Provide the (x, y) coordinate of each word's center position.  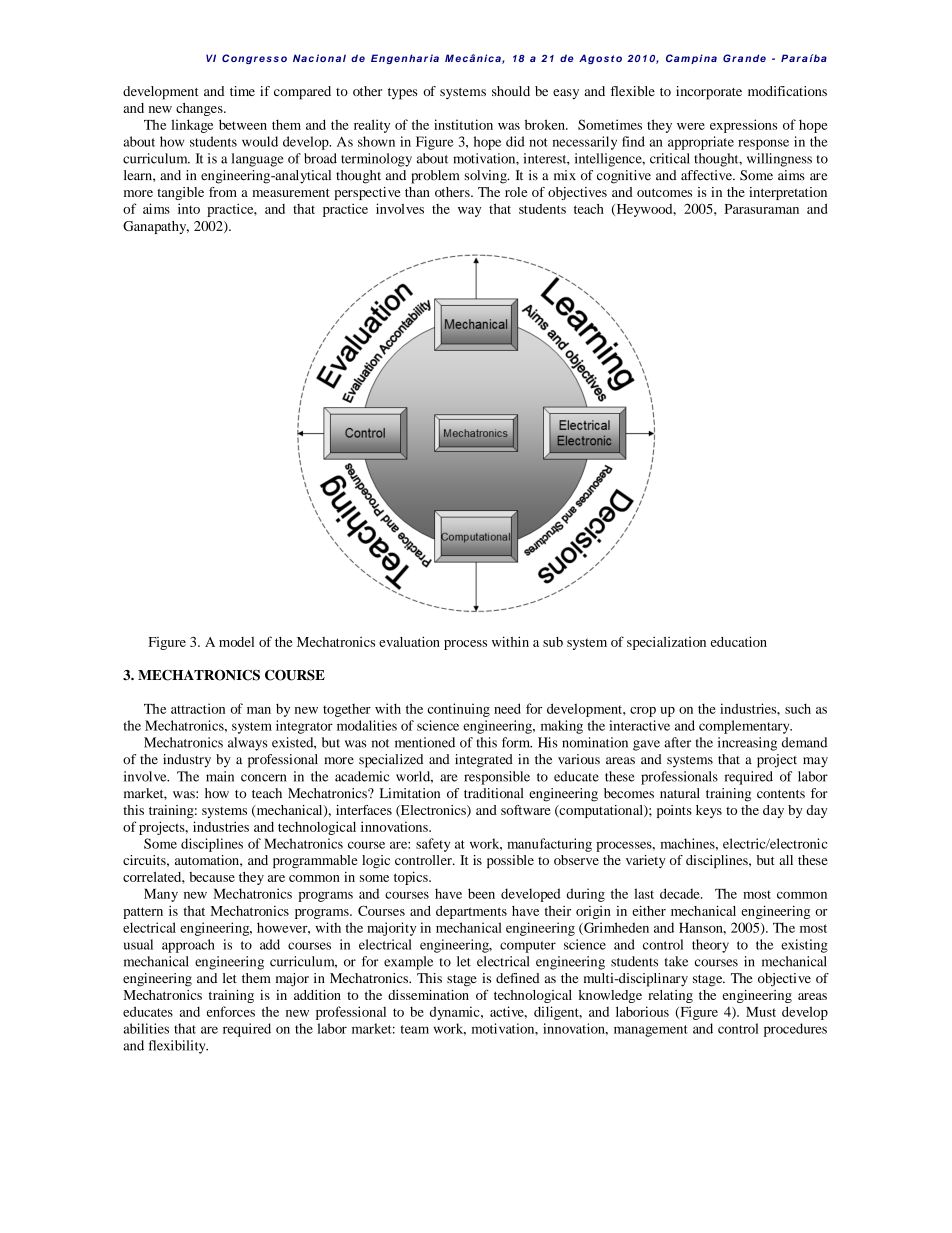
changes (200, 109)
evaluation (409, 641)
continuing (459, 710)
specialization (666, 643)
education (739, 641)
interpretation (788, 193)
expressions (743, 126)
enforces (231, 1011)
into (189, 208)
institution (463, 124)
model (236, 642)
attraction (198, 708)
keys (709, 811)
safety (433, 845)
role (516, 192)
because (212, 877)
